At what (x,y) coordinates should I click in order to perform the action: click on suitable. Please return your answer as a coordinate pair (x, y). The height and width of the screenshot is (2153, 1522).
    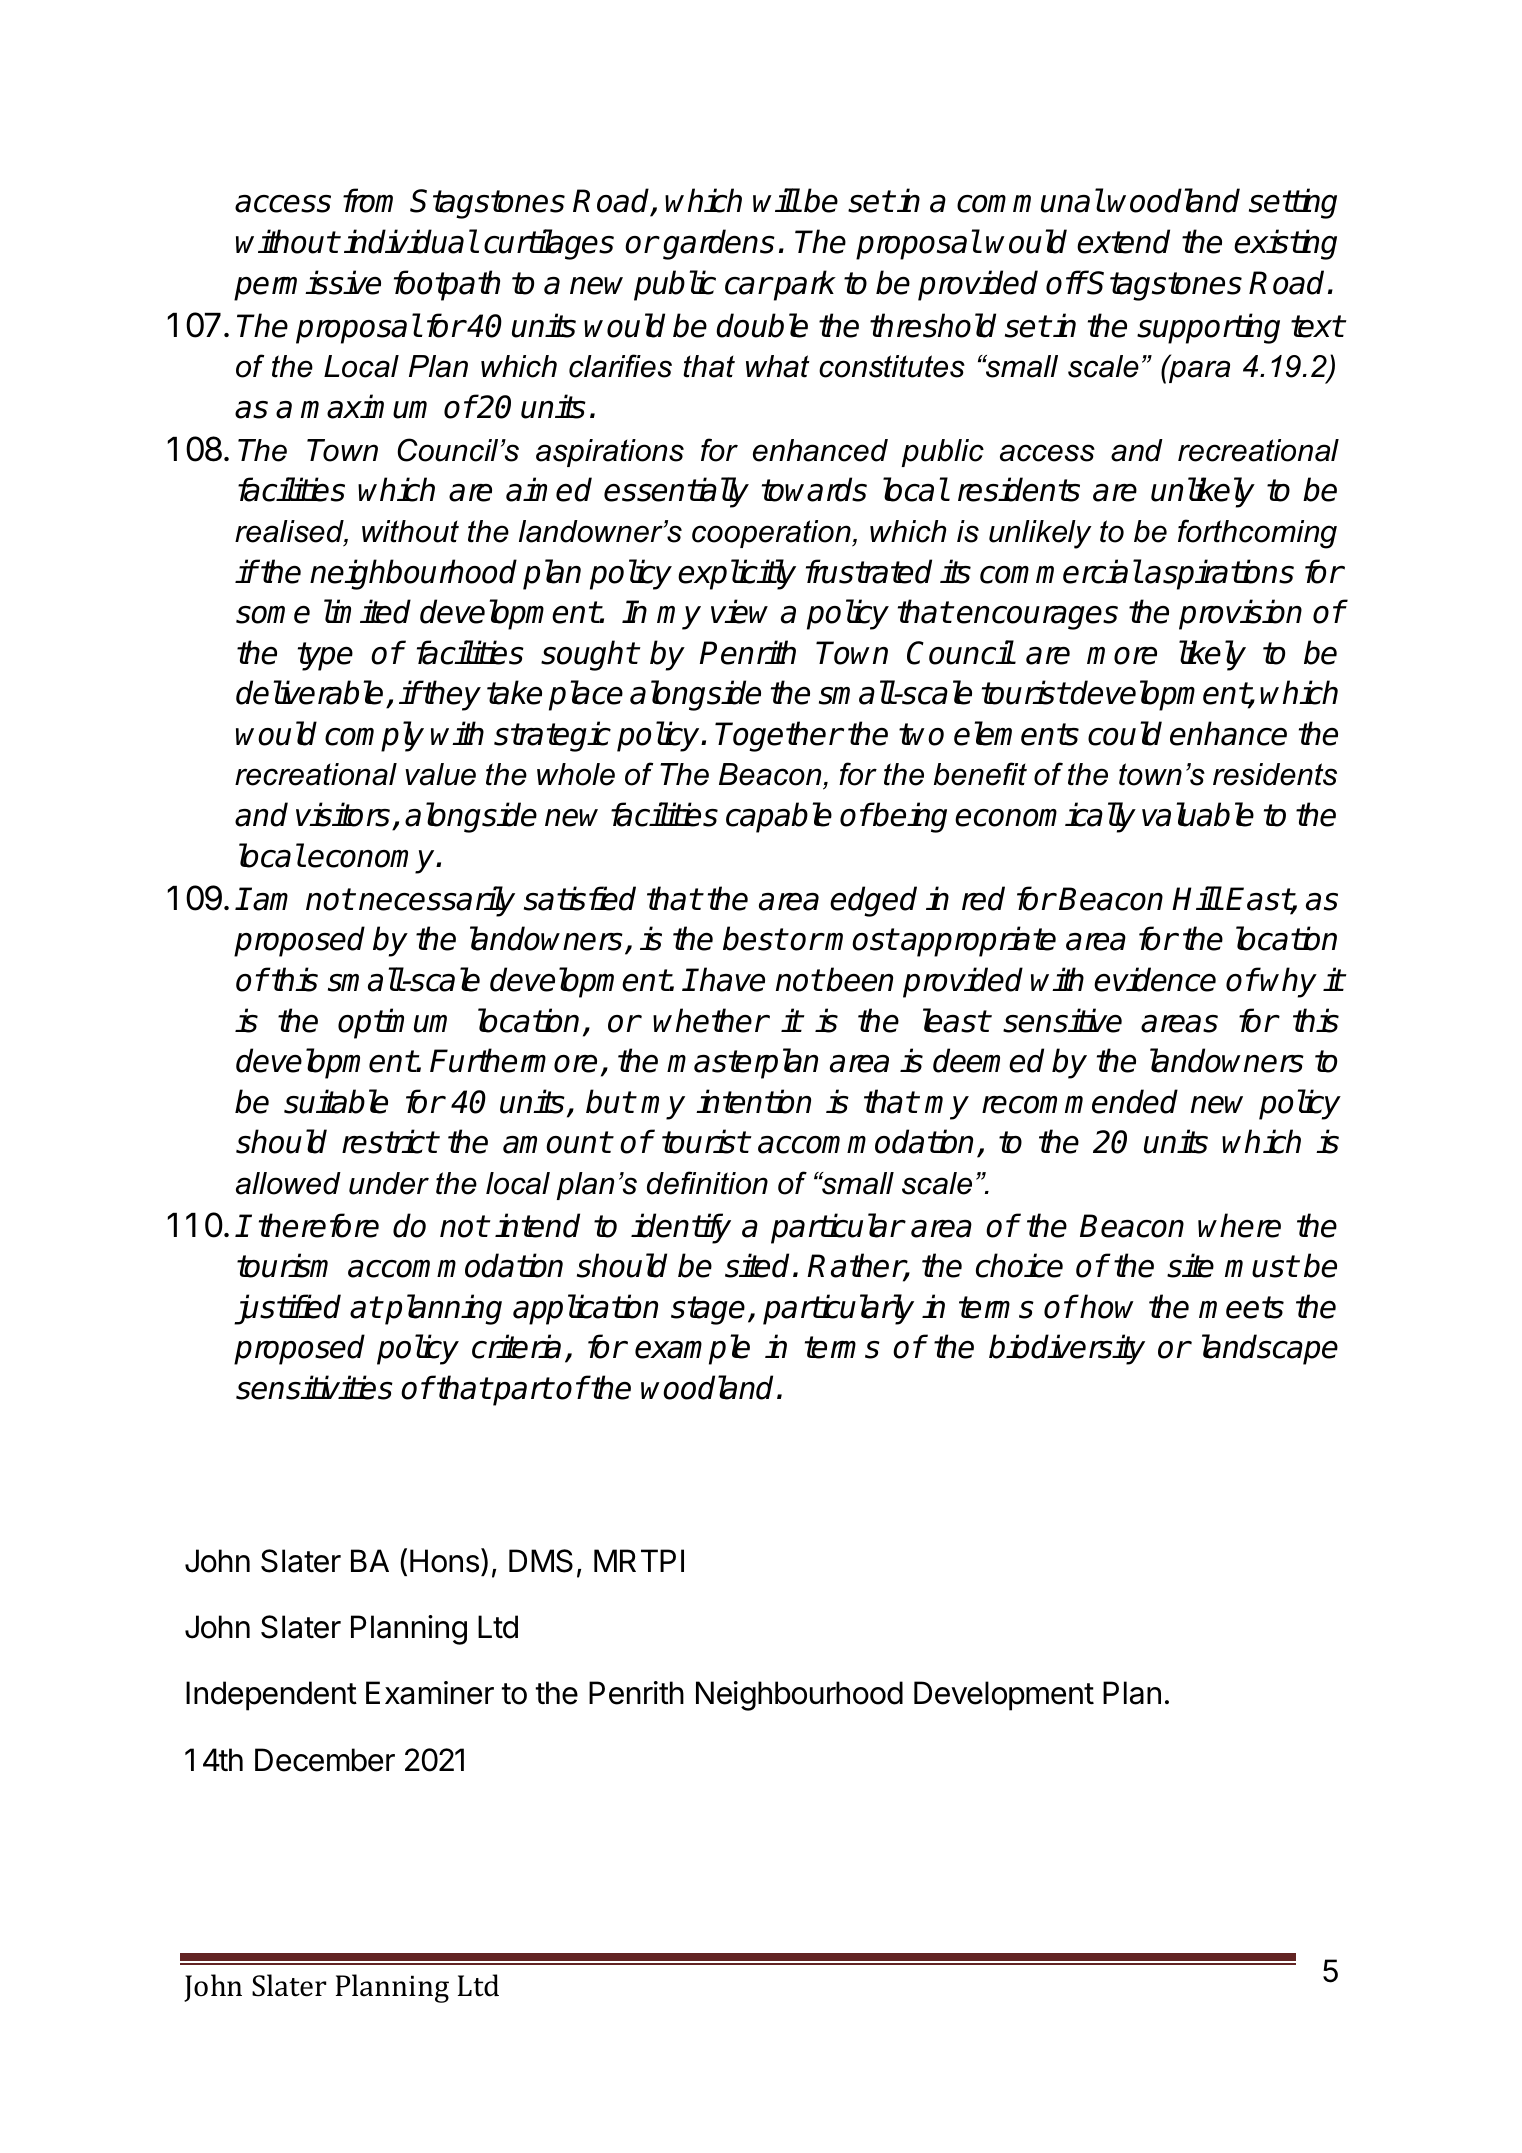
    Looking at the image, I should click on (336, 1101).
